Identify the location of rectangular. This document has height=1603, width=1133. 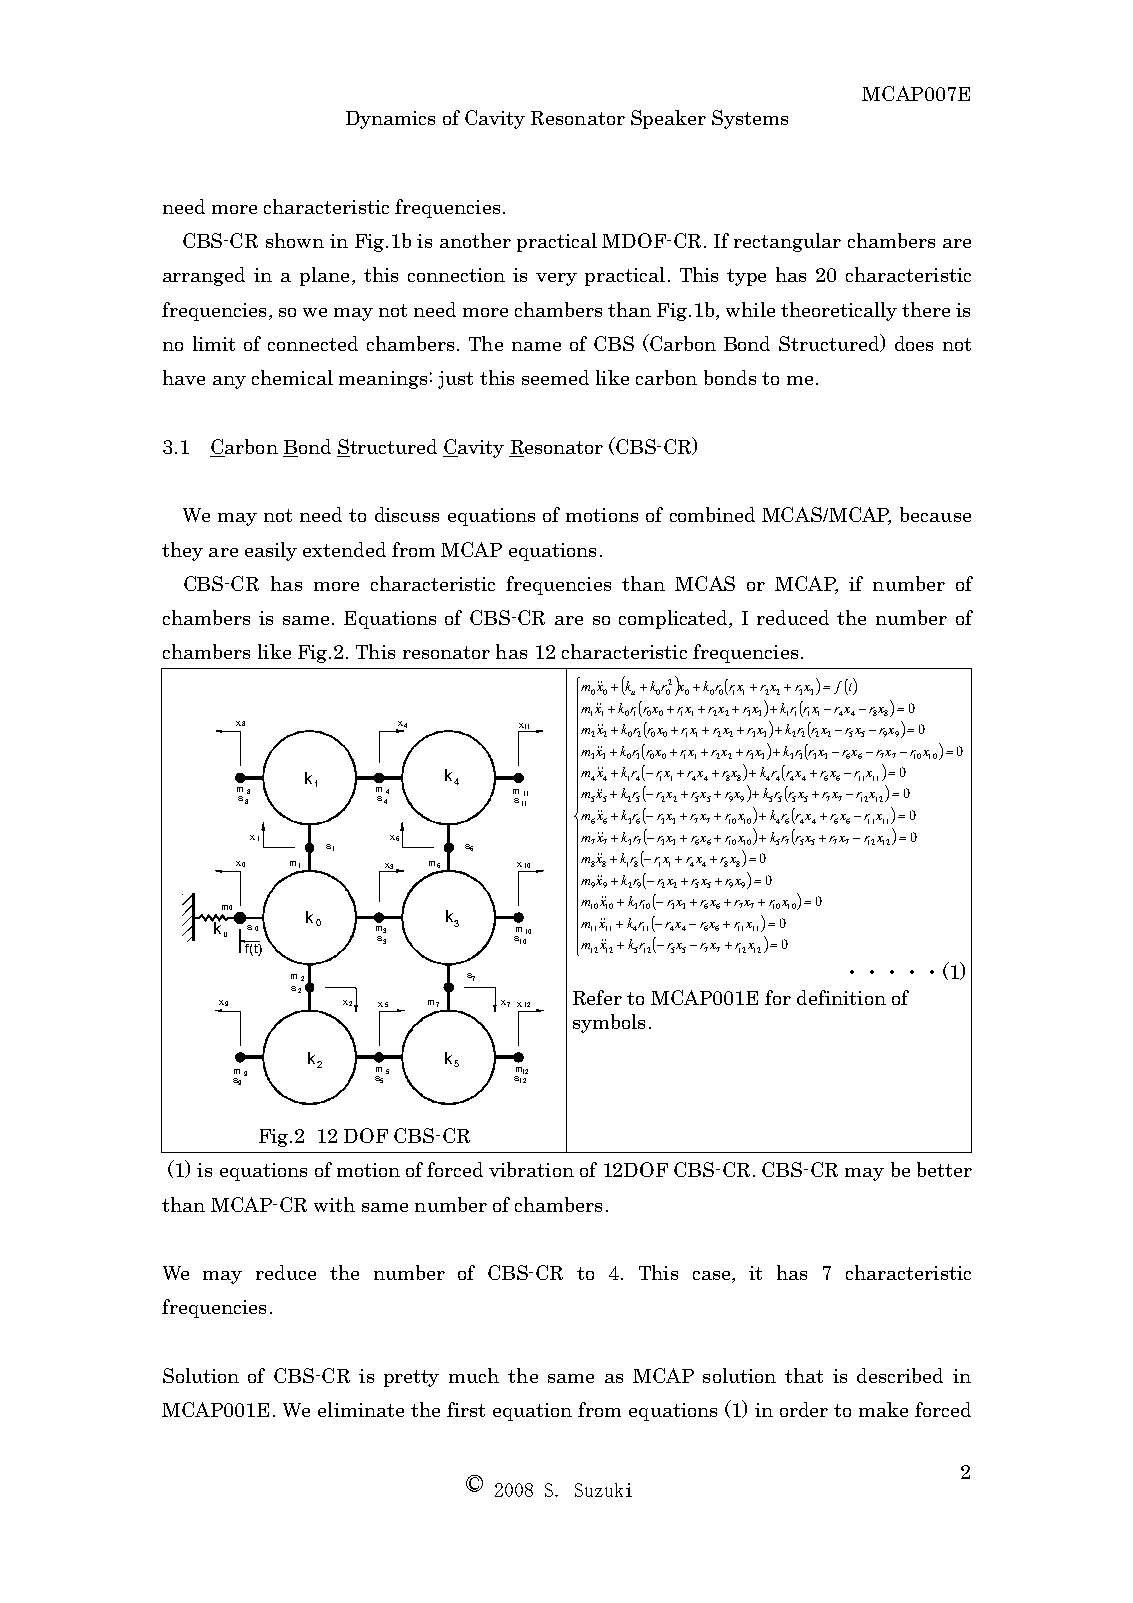
(787, 242).
